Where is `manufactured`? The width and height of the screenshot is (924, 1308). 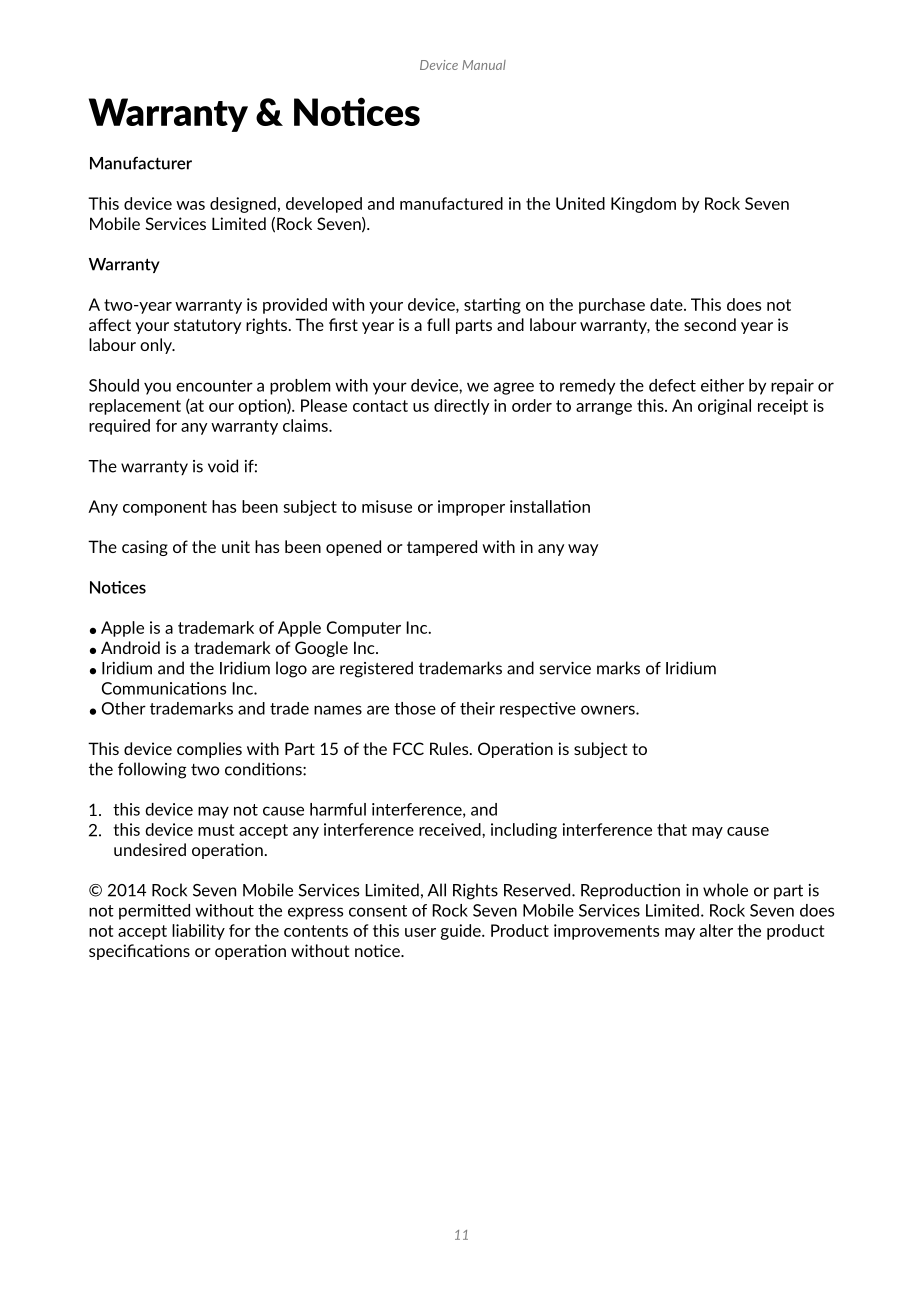 manufactured is located at coordinates (451, 203).
